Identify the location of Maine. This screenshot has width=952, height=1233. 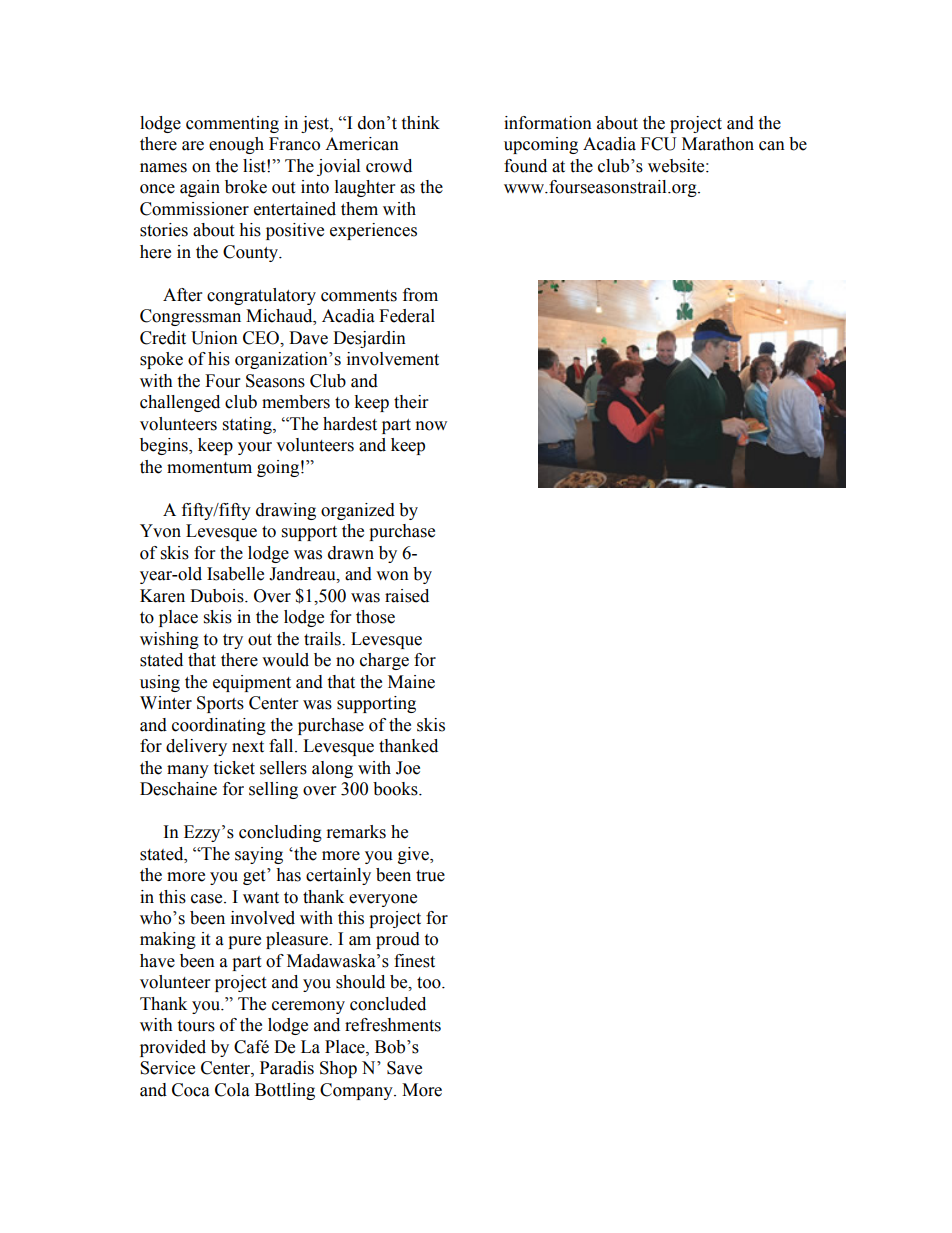
(411, 682).
